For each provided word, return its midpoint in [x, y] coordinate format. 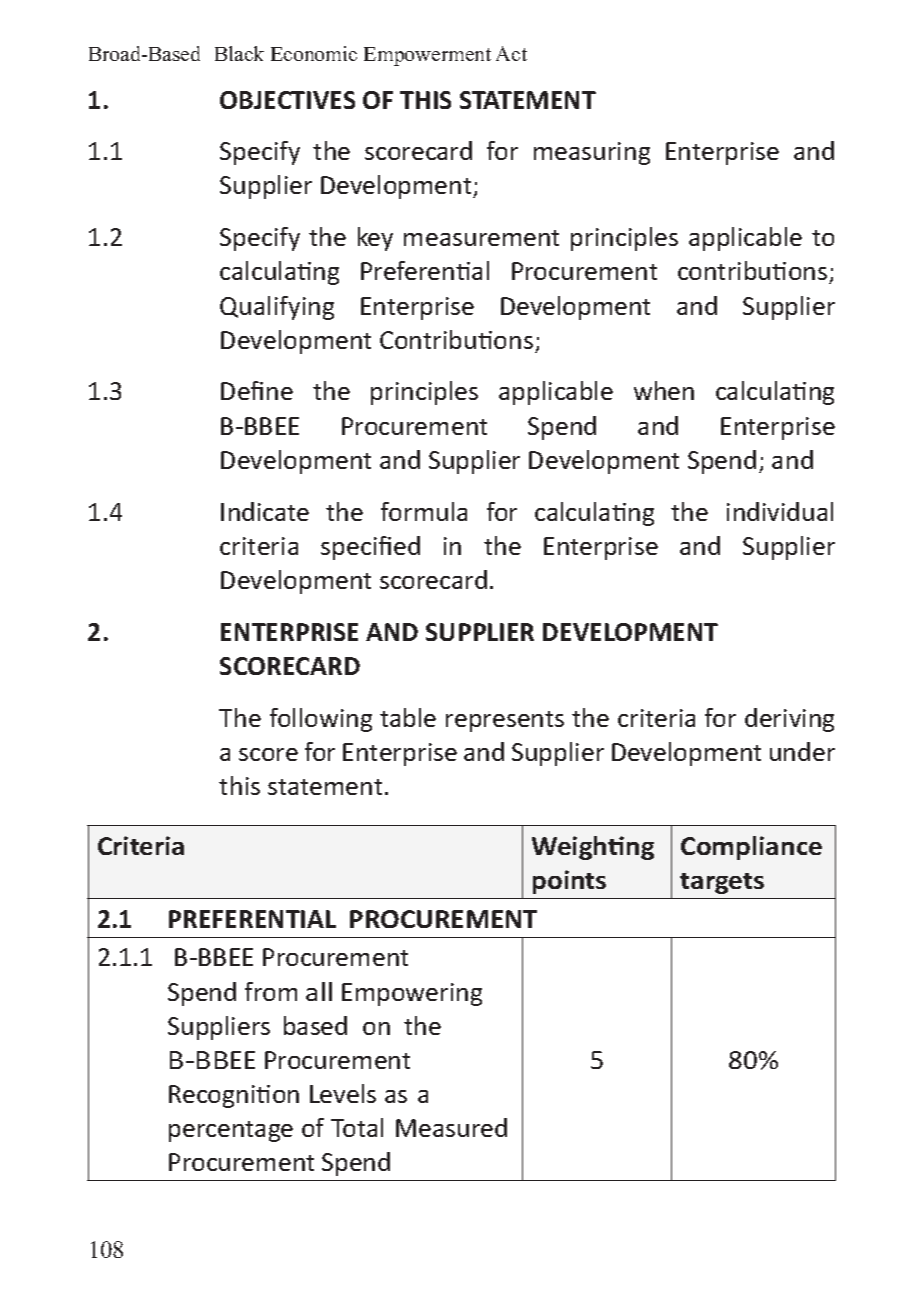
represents [505, 721]
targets [722, 883]
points [569, 882]
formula [424, 511]
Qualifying [277, 308]
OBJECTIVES [287, 100]
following [321, 720]
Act [511, 53]
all [319, 991]
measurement [481, 238]
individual [780, 511]
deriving [789, 720]
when [664, 390]
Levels [343, 1093]
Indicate [265, 511]
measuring [592, 153]
